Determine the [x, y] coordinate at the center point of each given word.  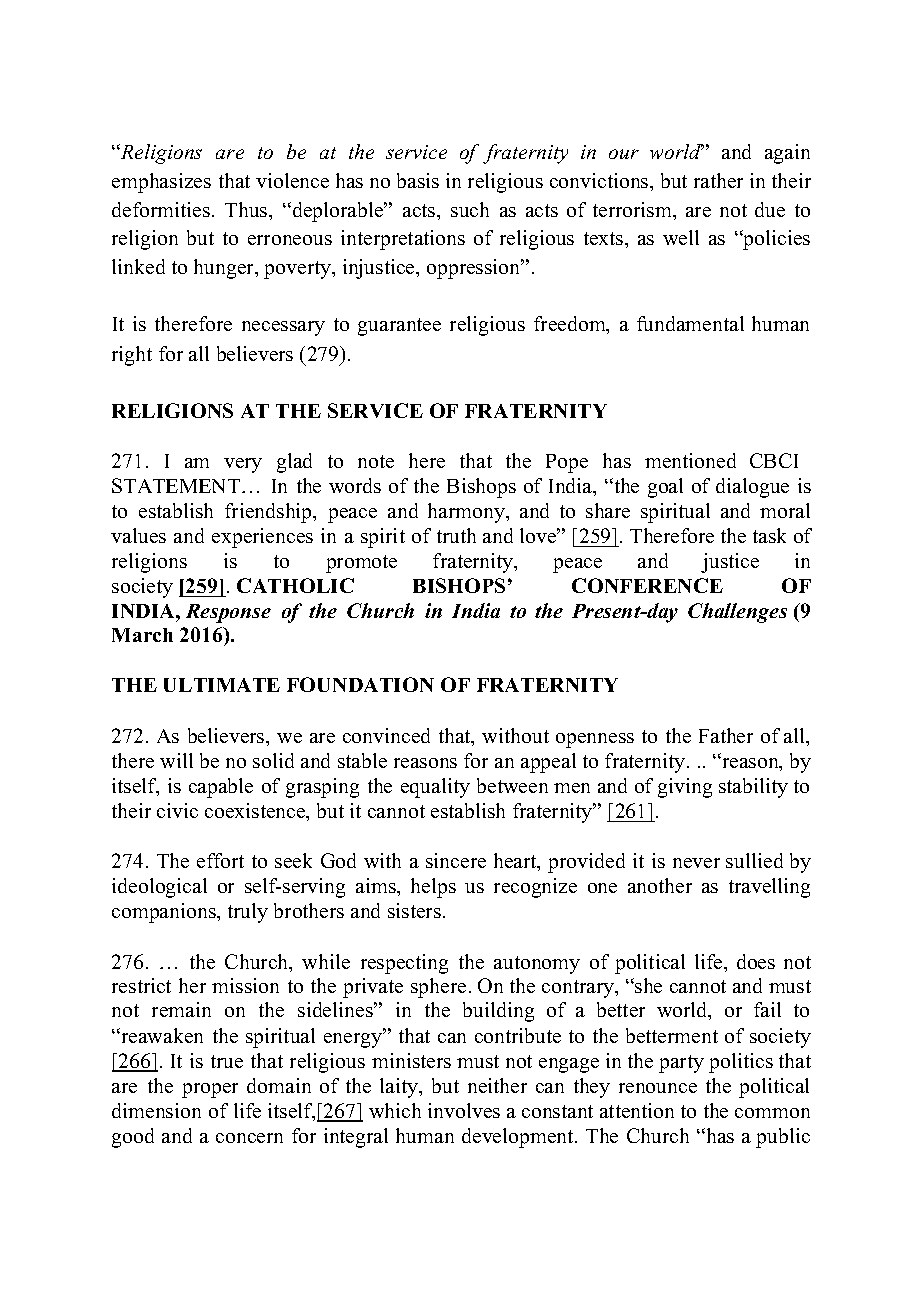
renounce [658, 1088]
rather [718, 180]
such [470, 209]
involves [464, 1110]
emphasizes [161, 183]
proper [210, 1090]
